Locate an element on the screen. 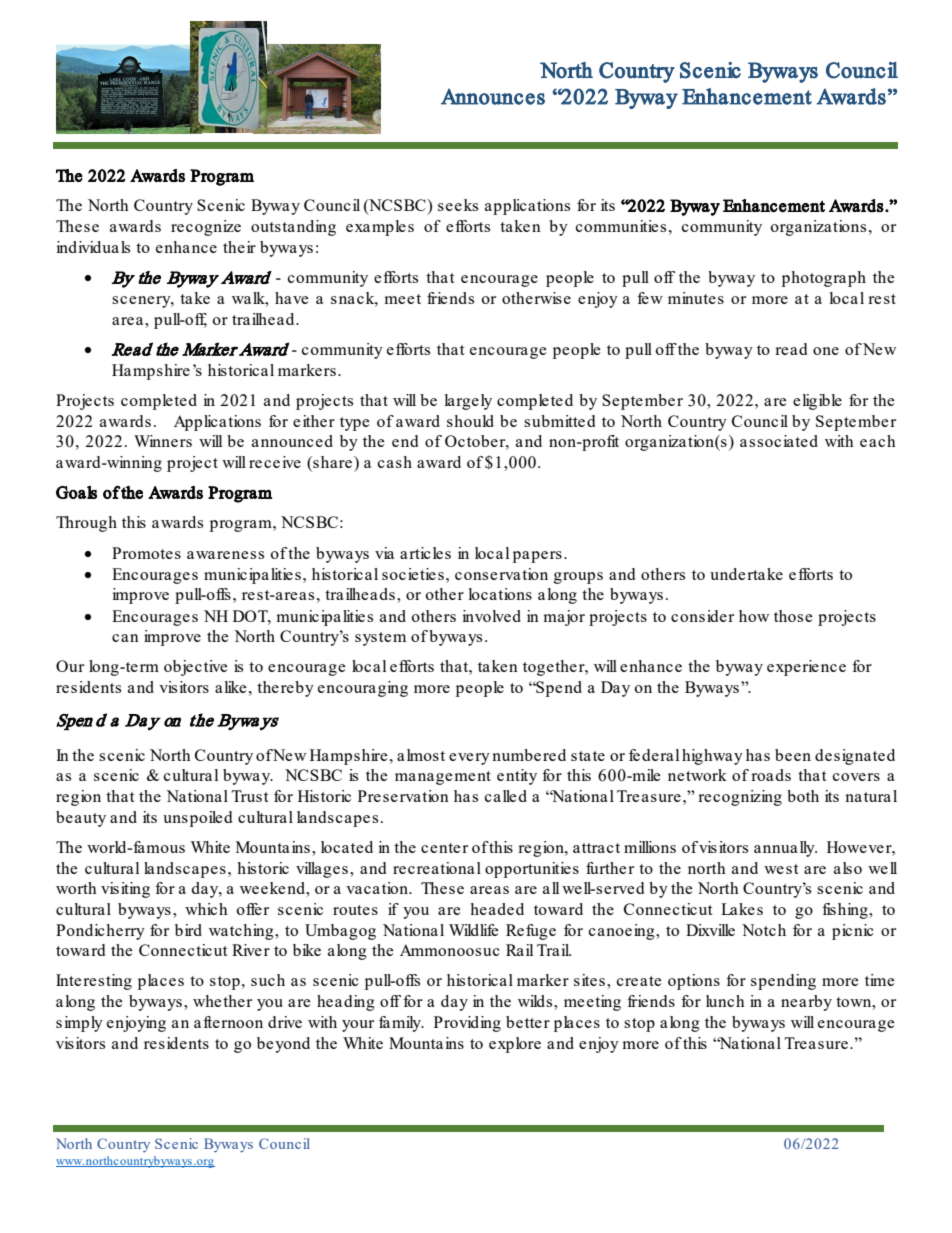  conservation is located at coordinates (501, 574).
